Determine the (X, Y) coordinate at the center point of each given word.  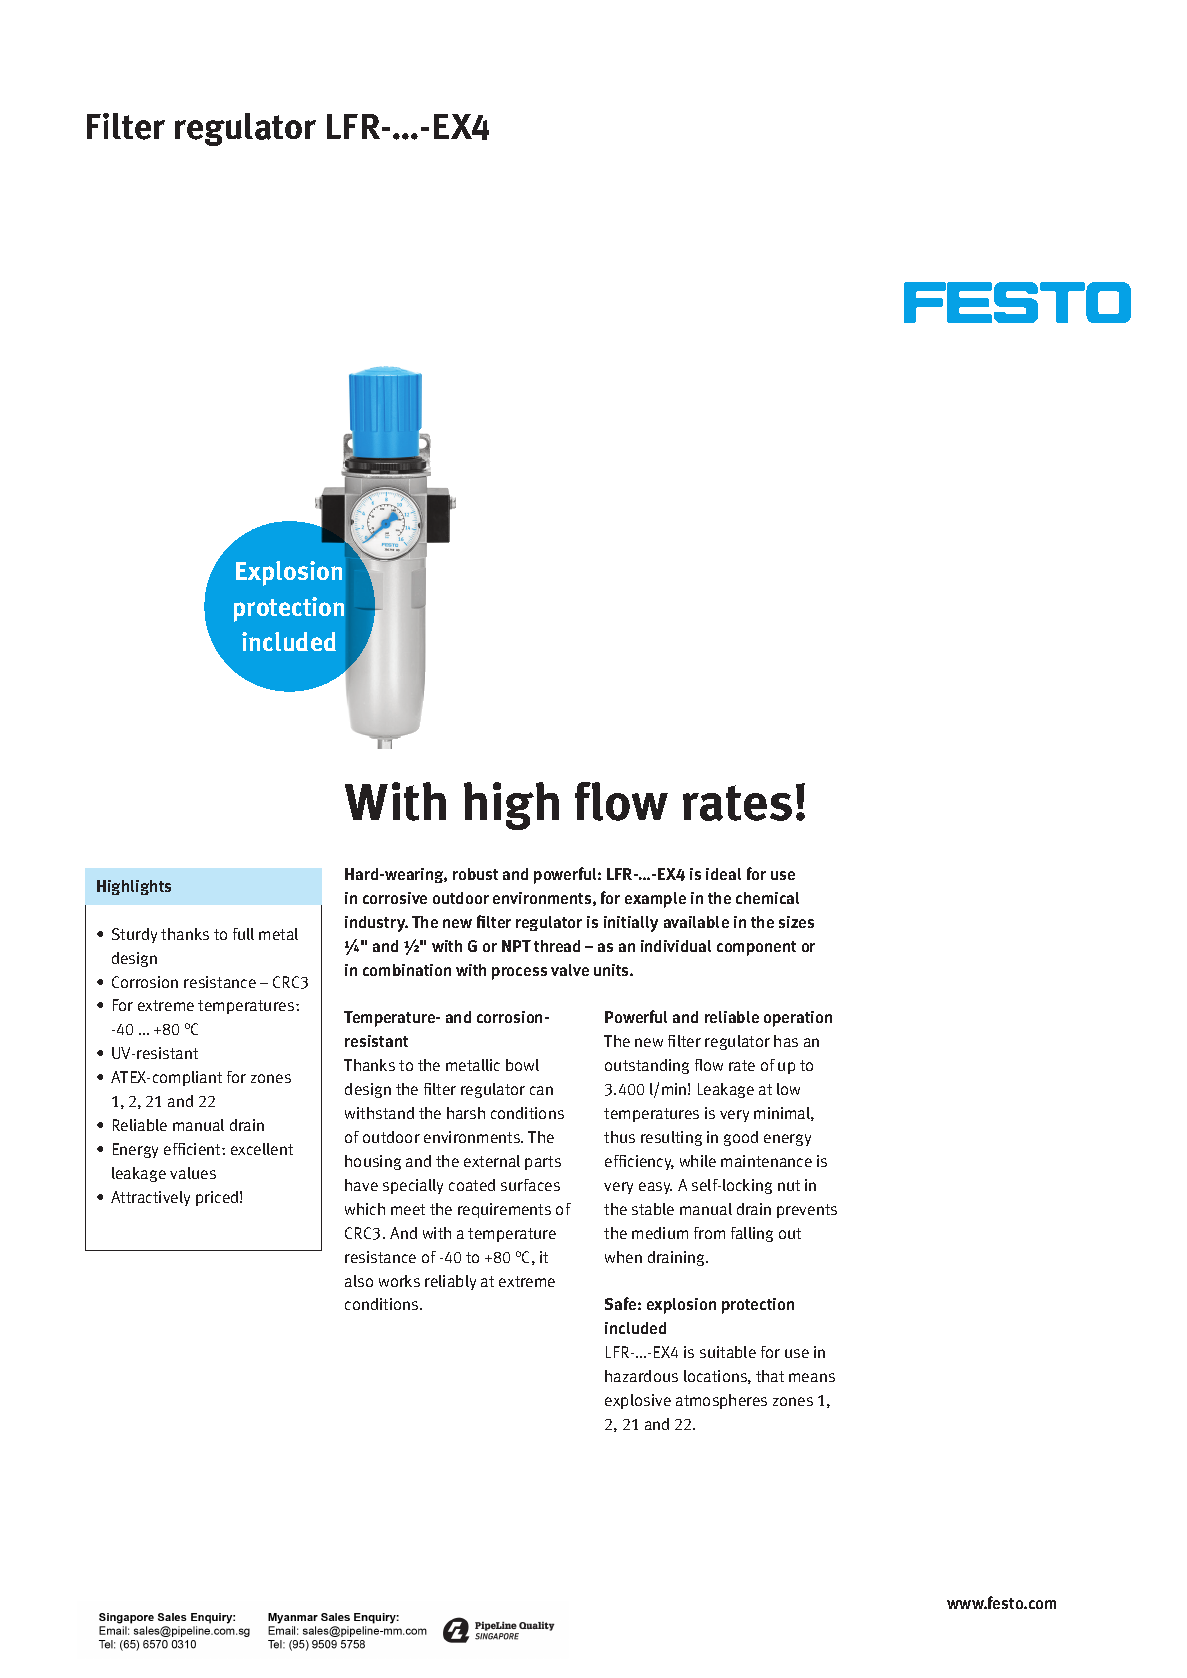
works (399, 1281)
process (519, 973)
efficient (193, 1149)
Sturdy (134, 935)
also (359, 1281)
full (243, 934)
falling (752, 1234)
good (741, 1138)
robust (475, 874)
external (492, 1161)
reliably (450, 1282)
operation (798, 1019)
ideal (723, 874)
